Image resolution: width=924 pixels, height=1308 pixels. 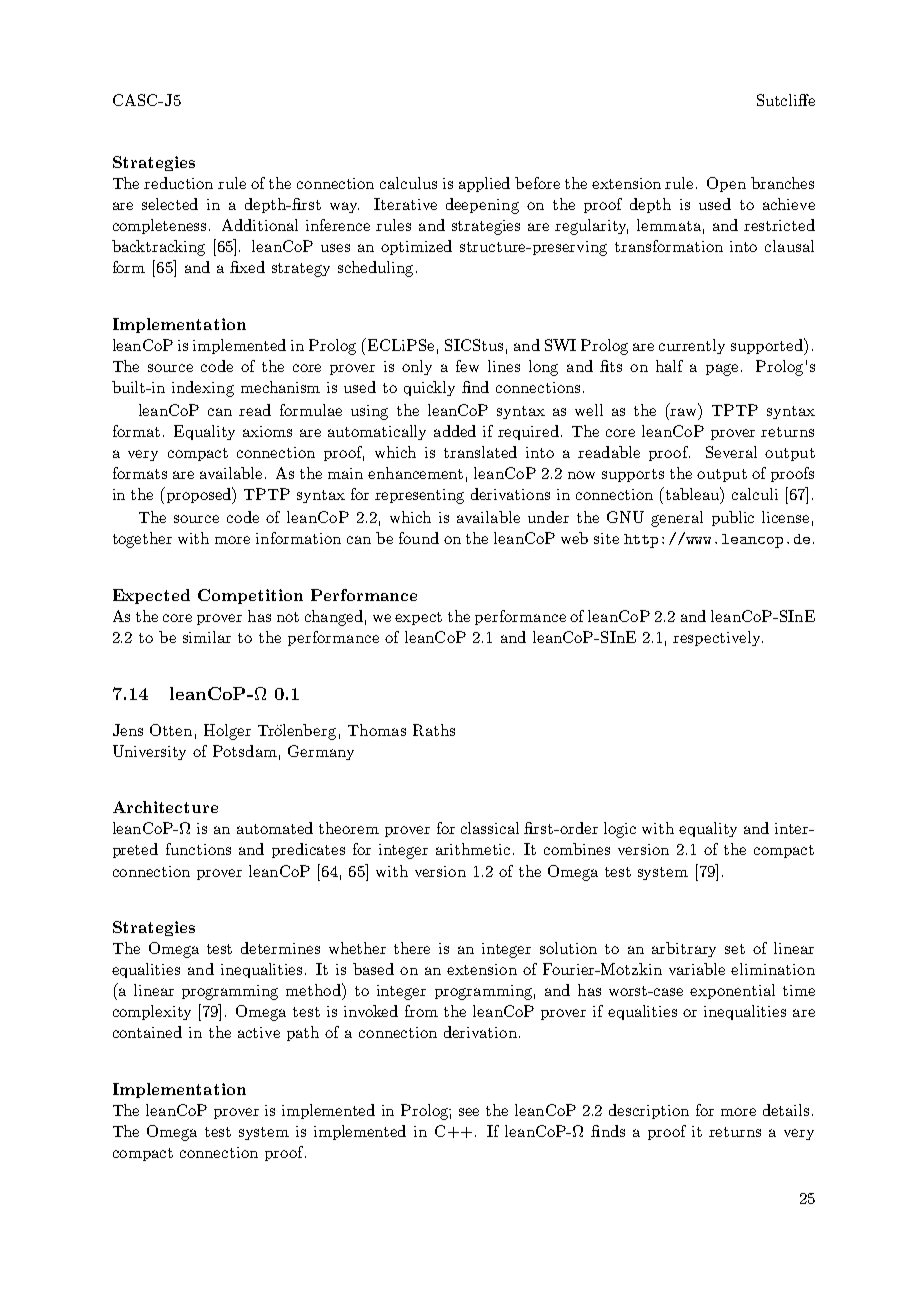 I want to click on axioms, so click(x=267, y=431).
